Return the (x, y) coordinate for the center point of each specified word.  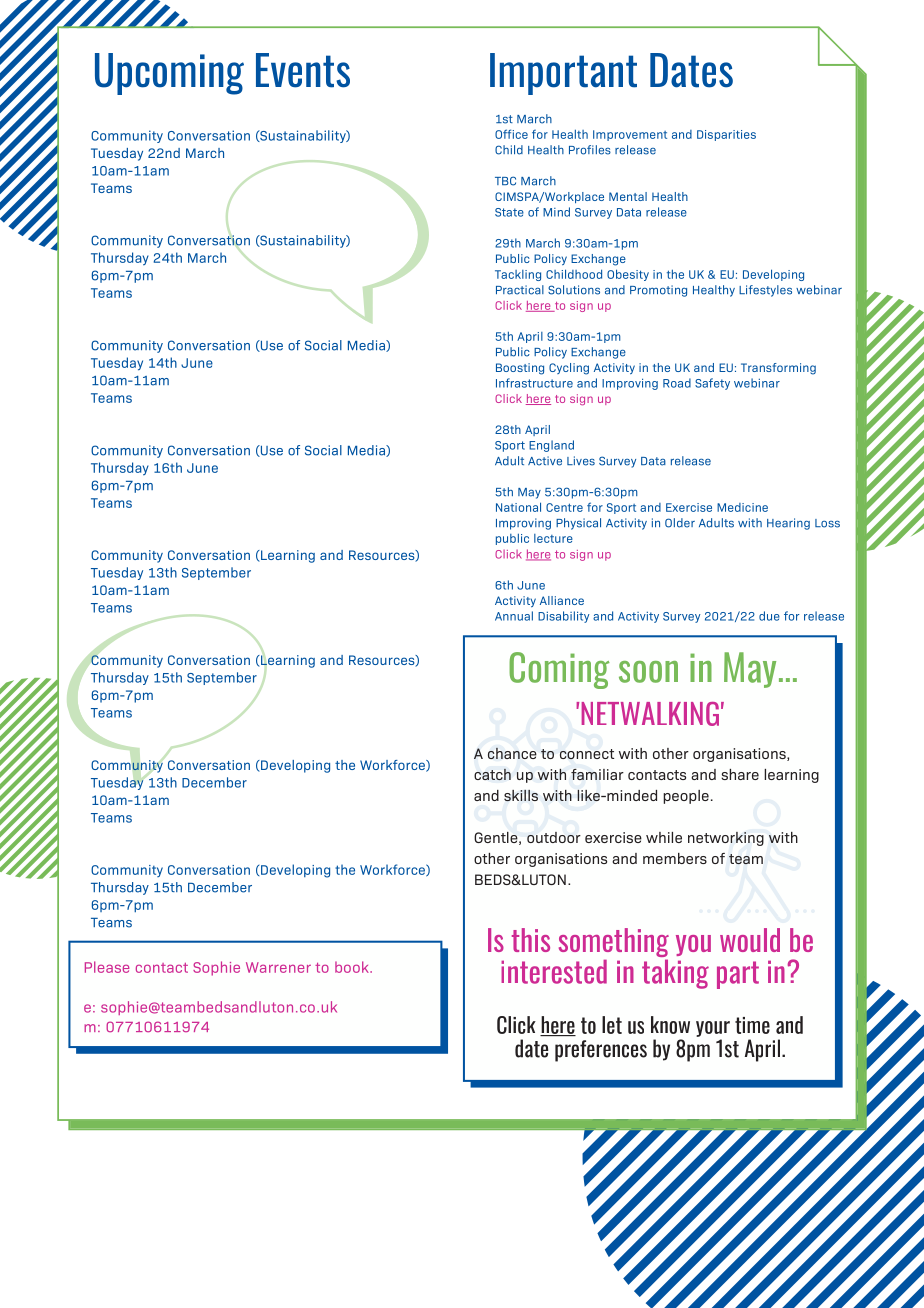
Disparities (726, 135)
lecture (553, 538)
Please (107, 967)
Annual (514, 616)
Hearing (788, 524)
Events (303, 70)
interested (554, 971)
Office (511, 134)
